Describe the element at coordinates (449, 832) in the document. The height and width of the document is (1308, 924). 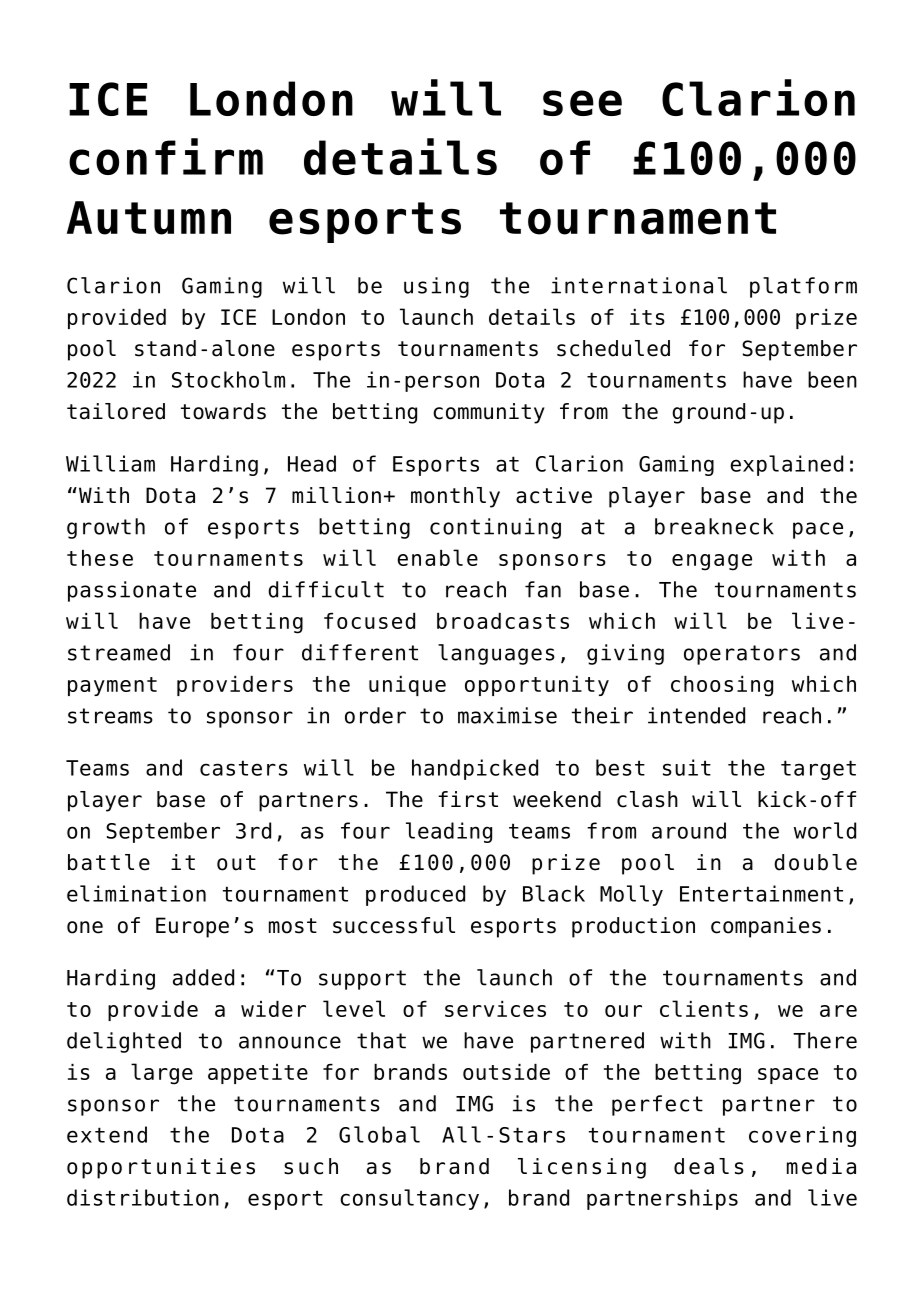
I see `leading` at that location.
